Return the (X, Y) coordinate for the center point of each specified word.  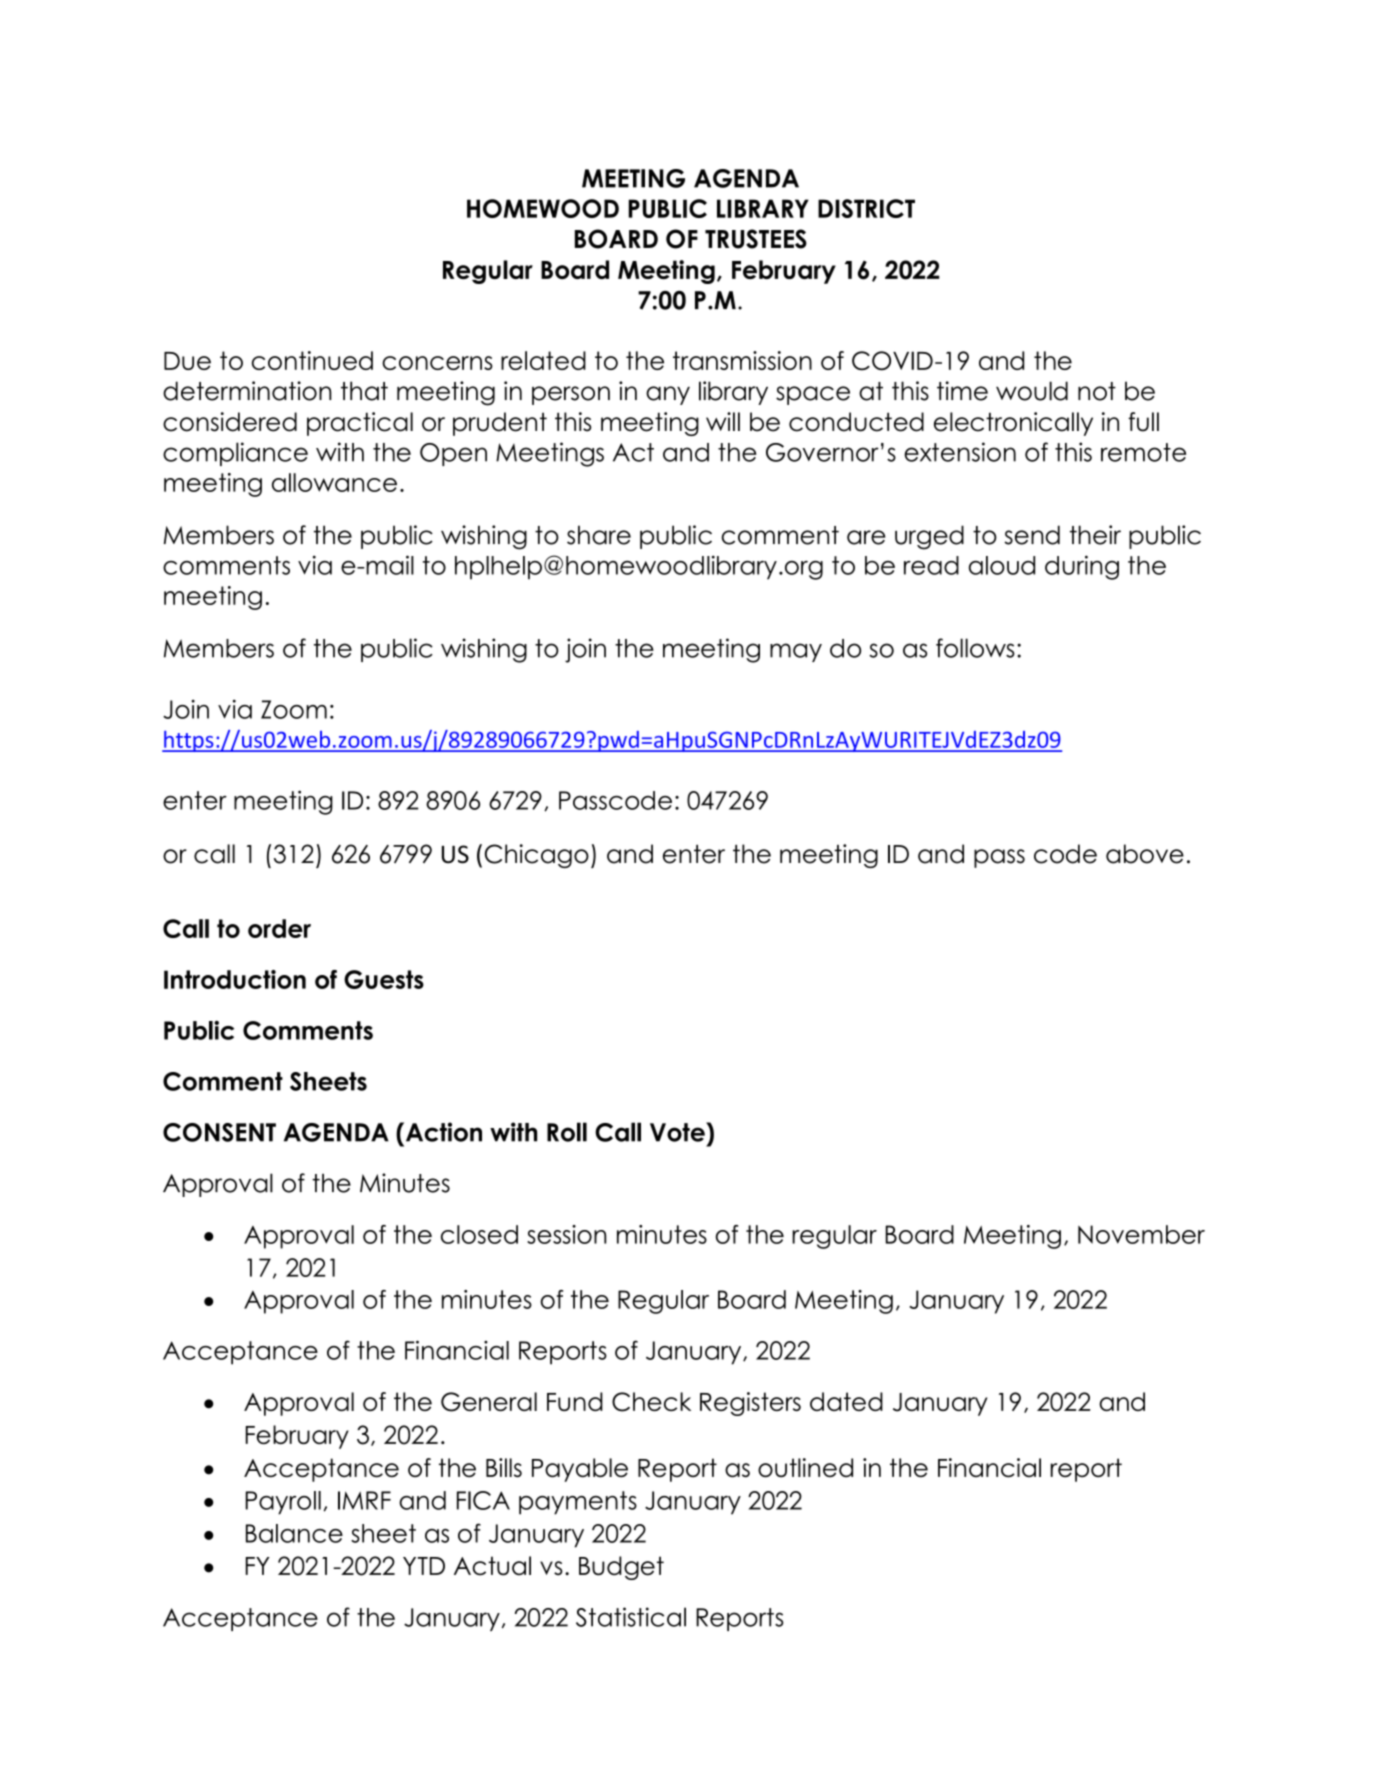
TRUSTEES (756, 239)
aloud (1002, 565)
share (599, 535)
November (1141, 1234)
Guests (384, 979)
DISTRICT (866, 208)
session (566, 1234)
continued (312, 360)
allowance (334, 482)
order (279, 928)
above (1145, 854)
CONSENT (219, 1132)
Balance (294, 1533)
